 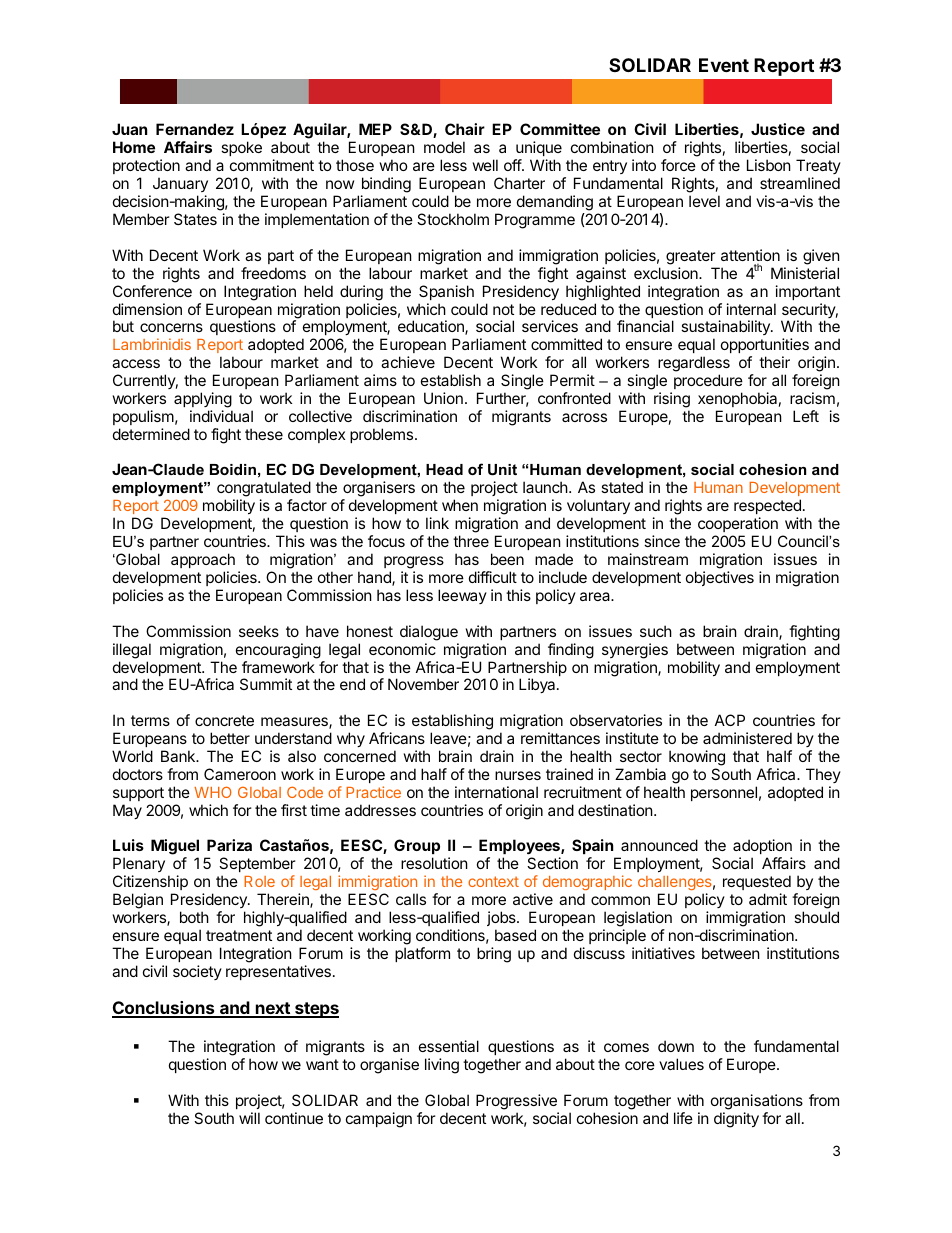 What do you see at coordinates (462, 596) in the document?
I see `leeway` at bounding box center [462, 596].
